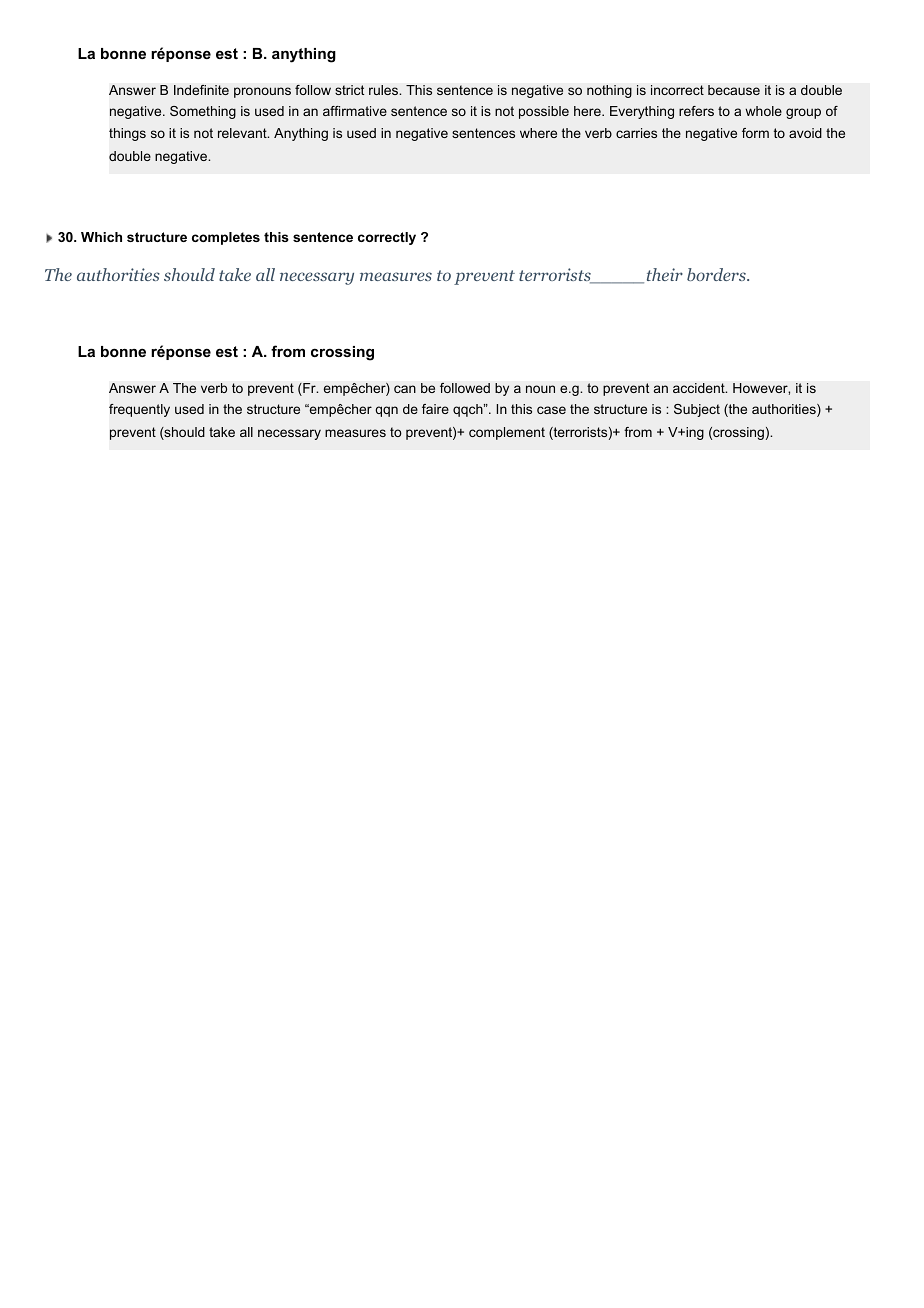 The width and height of the document is (924, 1308). What do you see at coordinates (697, 410) in the document?
I see `Subject` at bounding box center [697, 410].
